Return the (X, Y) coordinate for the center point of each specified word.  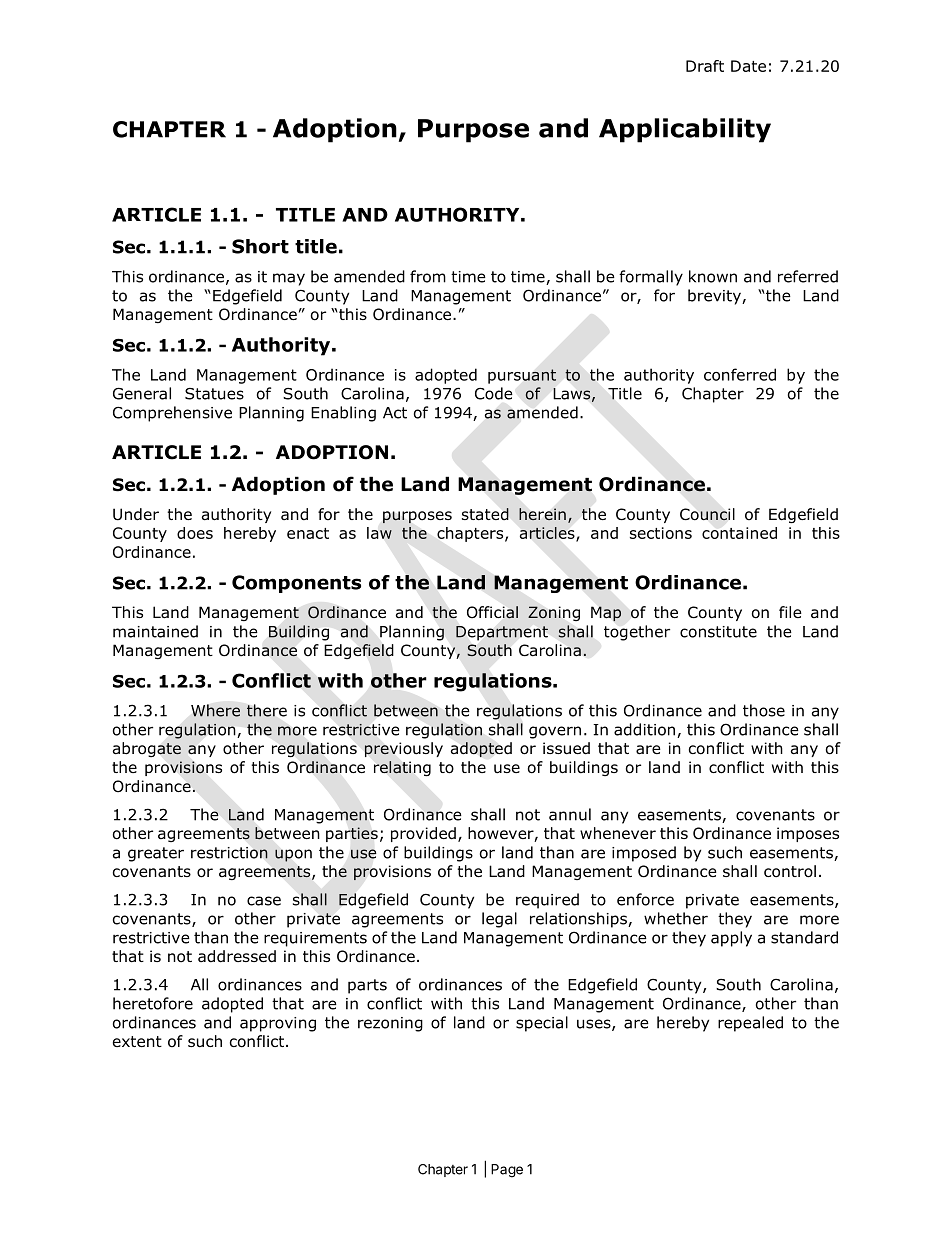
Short (260, 246)
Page (507, 1171)
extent (137, 1041)
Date (748, 66)
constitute (718, 632)
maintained (155, 631)
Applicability (685, 130)
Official (492, 612)
